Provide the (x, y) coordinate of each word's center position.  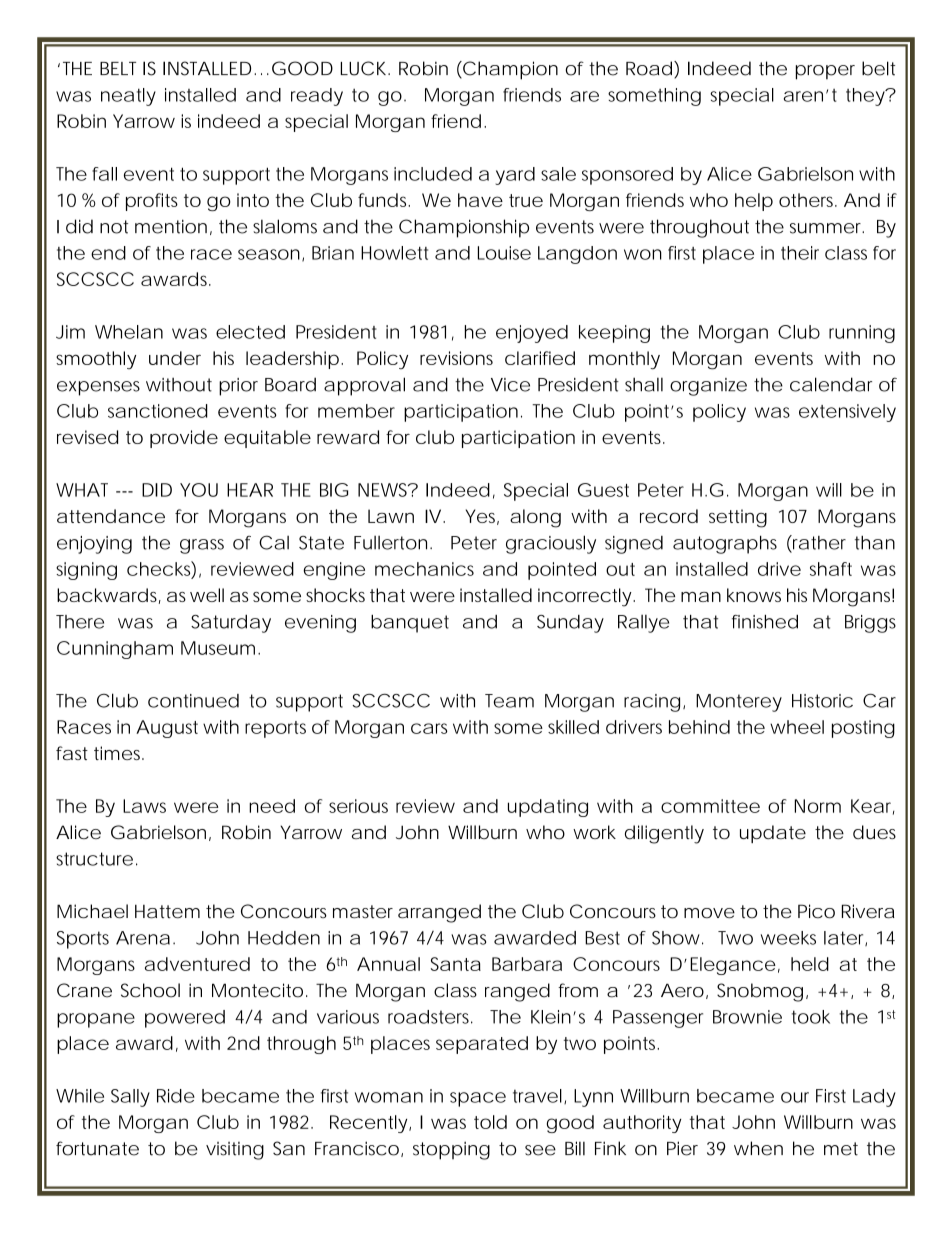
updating (548, 808)
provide (184, 439)
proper (825, 72)
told (490, 1122)
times (119, 753)
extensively (847, 413)
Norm (818, 806)
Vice (510, 385)
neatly (128, 97)
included (433, 174)
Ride (176, 1096)
